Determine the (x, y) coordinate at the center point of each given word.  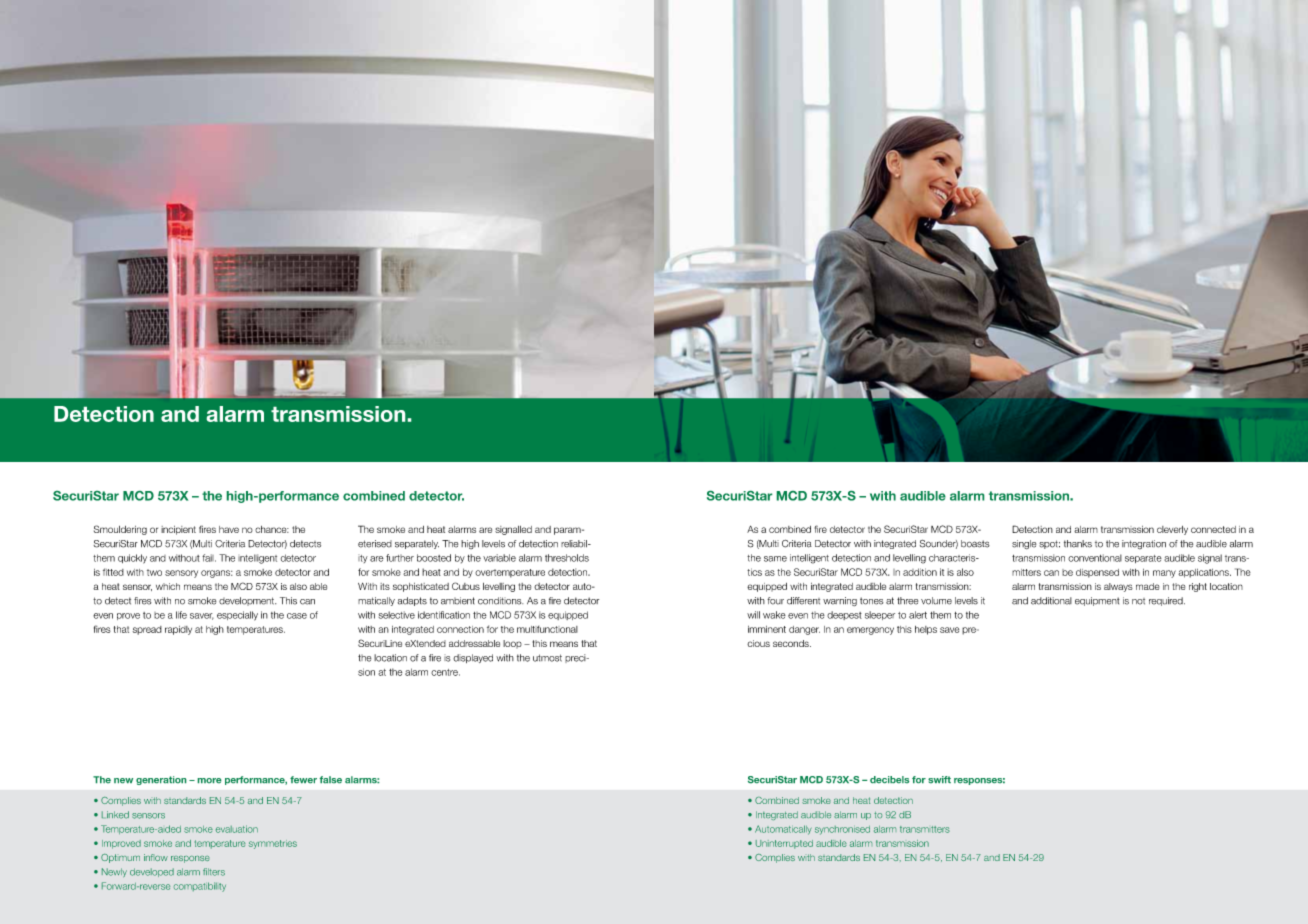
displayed (473, 658)
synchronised (842, 830)
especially (237, 616)
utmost (547, 658)
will (753, 615)
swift (939, 779)
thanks (1078, 544)
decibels (889, 779)
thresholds (567, 558)
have (229, 529)
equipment (1097, 601)
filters (214, 872)
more (209, 780)
